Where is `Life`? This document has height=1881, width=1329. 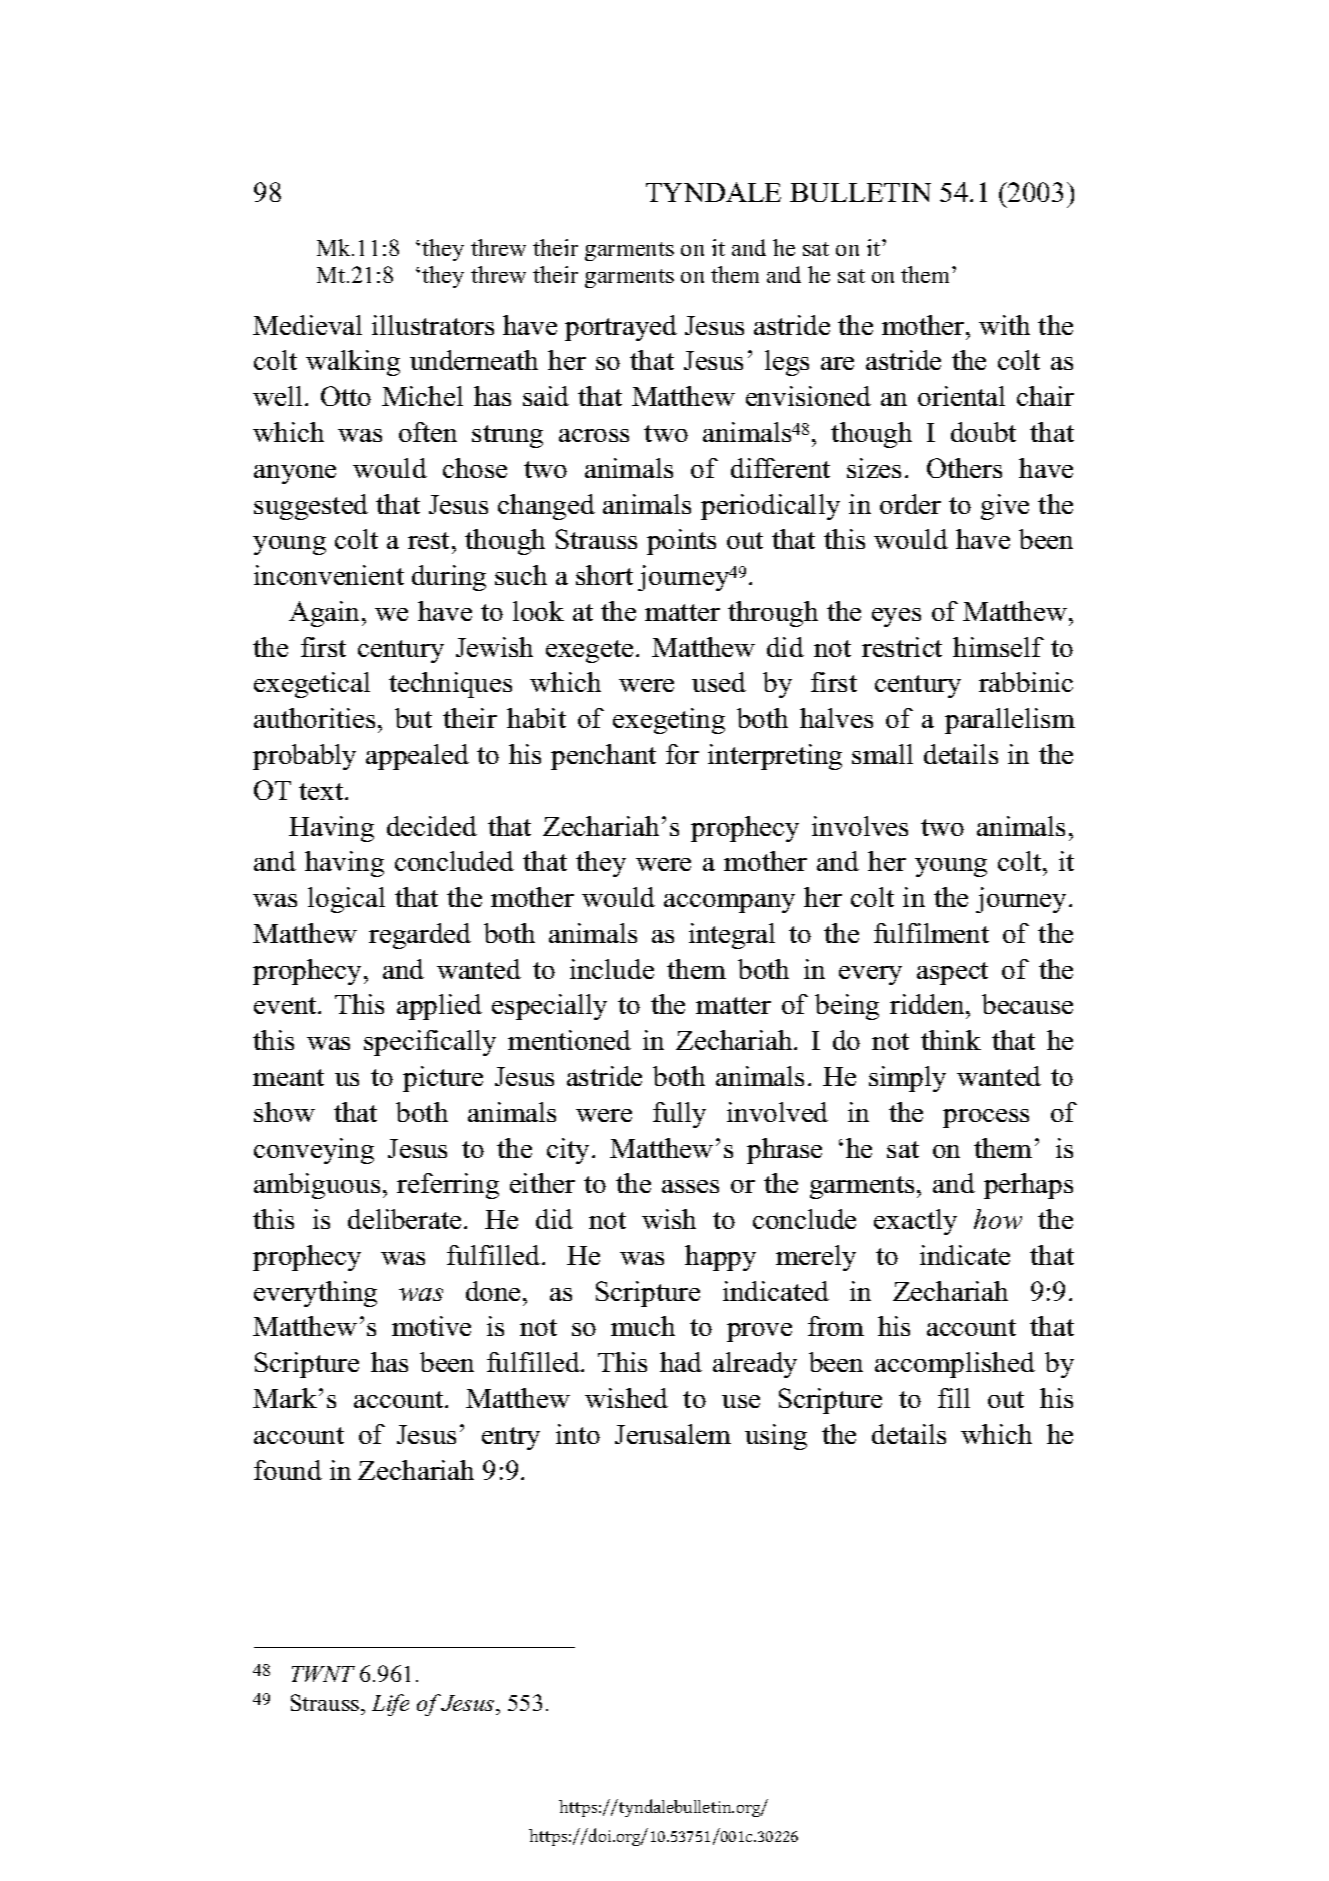
Life is located at coordinates (390, 1705).
